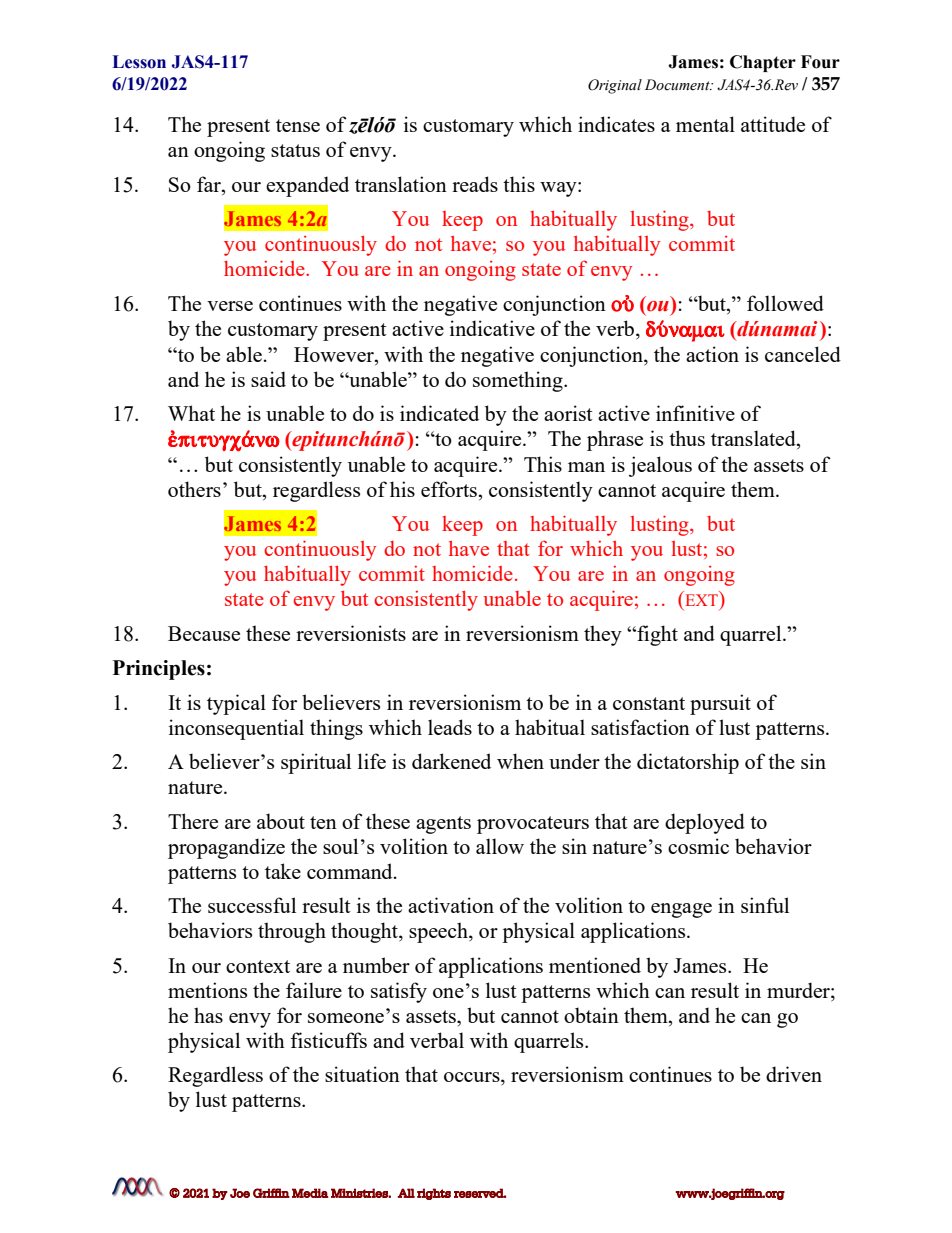 Image resolution: width=952 pixels, height=1233 pixels. Describe the element at coordinates (450, 489) in the page. I see `efforts` at that location.
